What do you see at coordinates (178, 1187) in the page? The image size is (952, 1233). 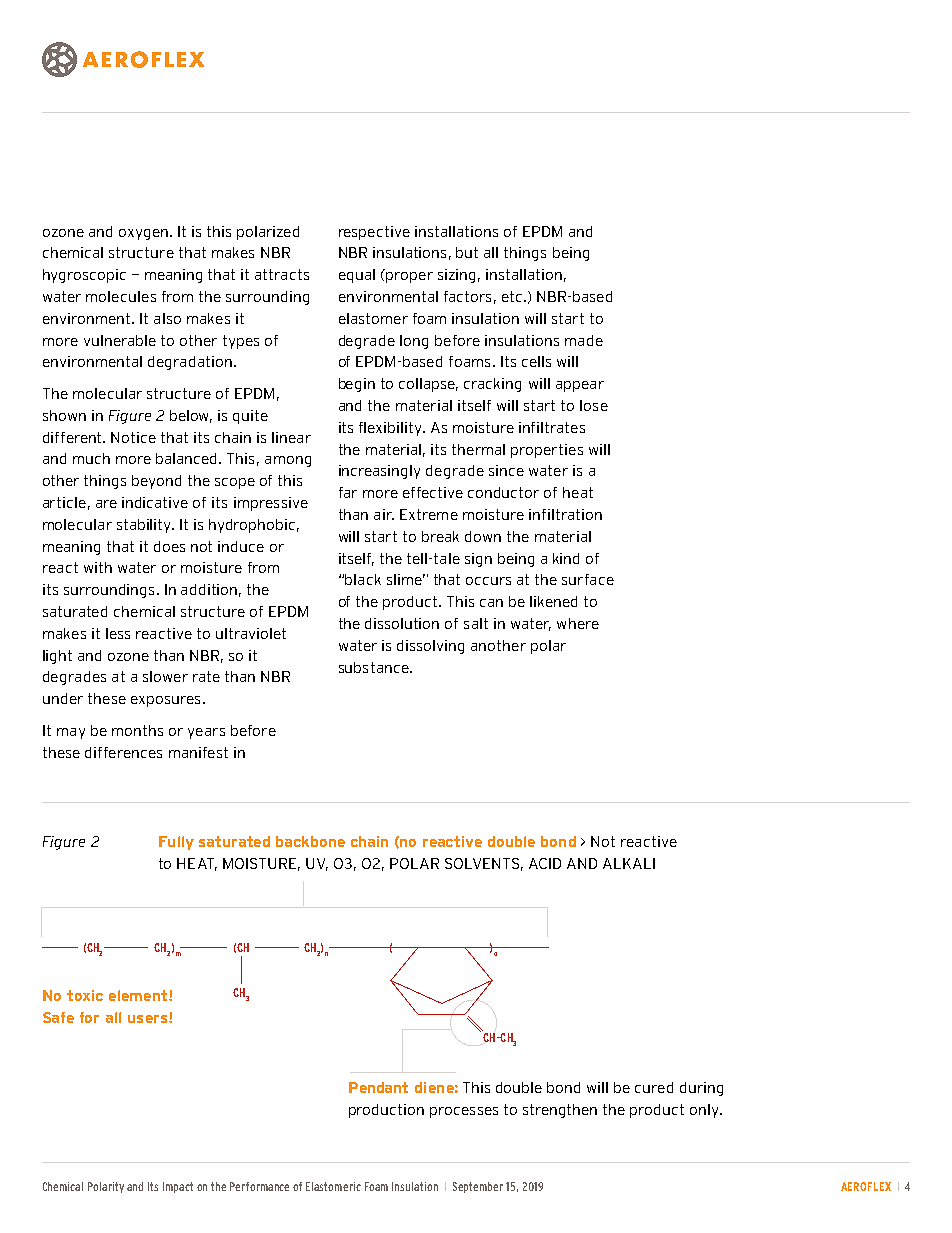 I see `Impact` at bounding box center [178, 1187].
